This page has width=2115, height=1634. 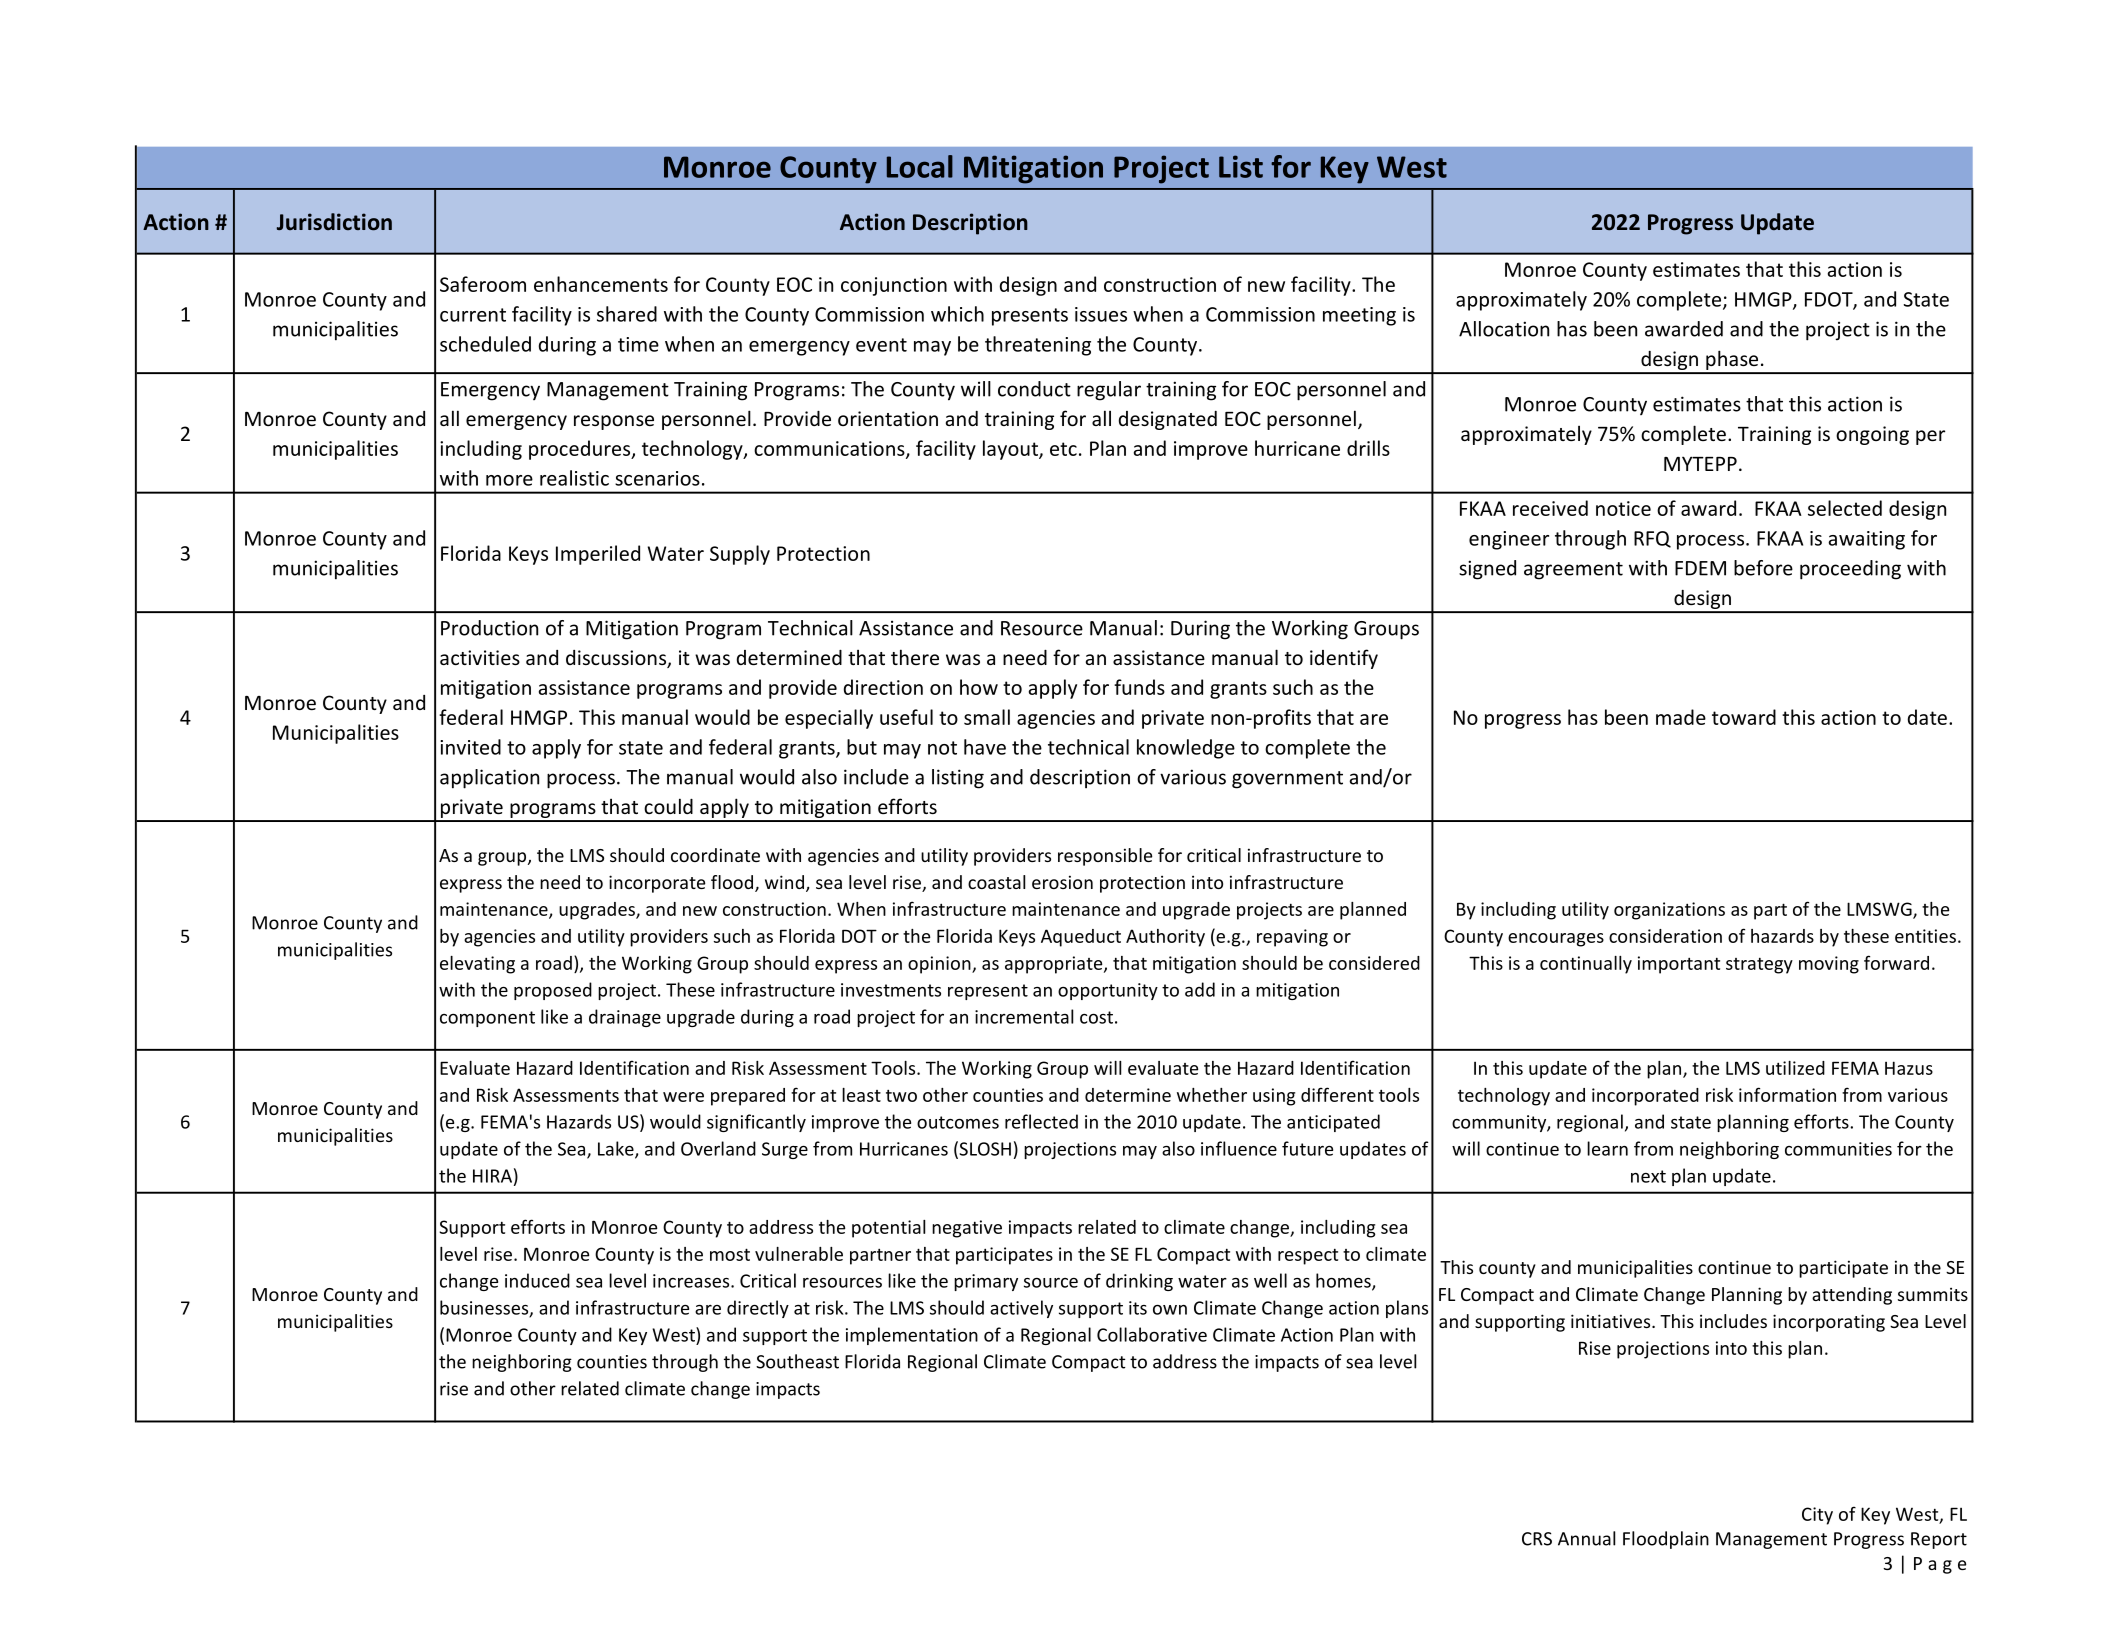 I want to click on Local, so click(x=920, y=166).
